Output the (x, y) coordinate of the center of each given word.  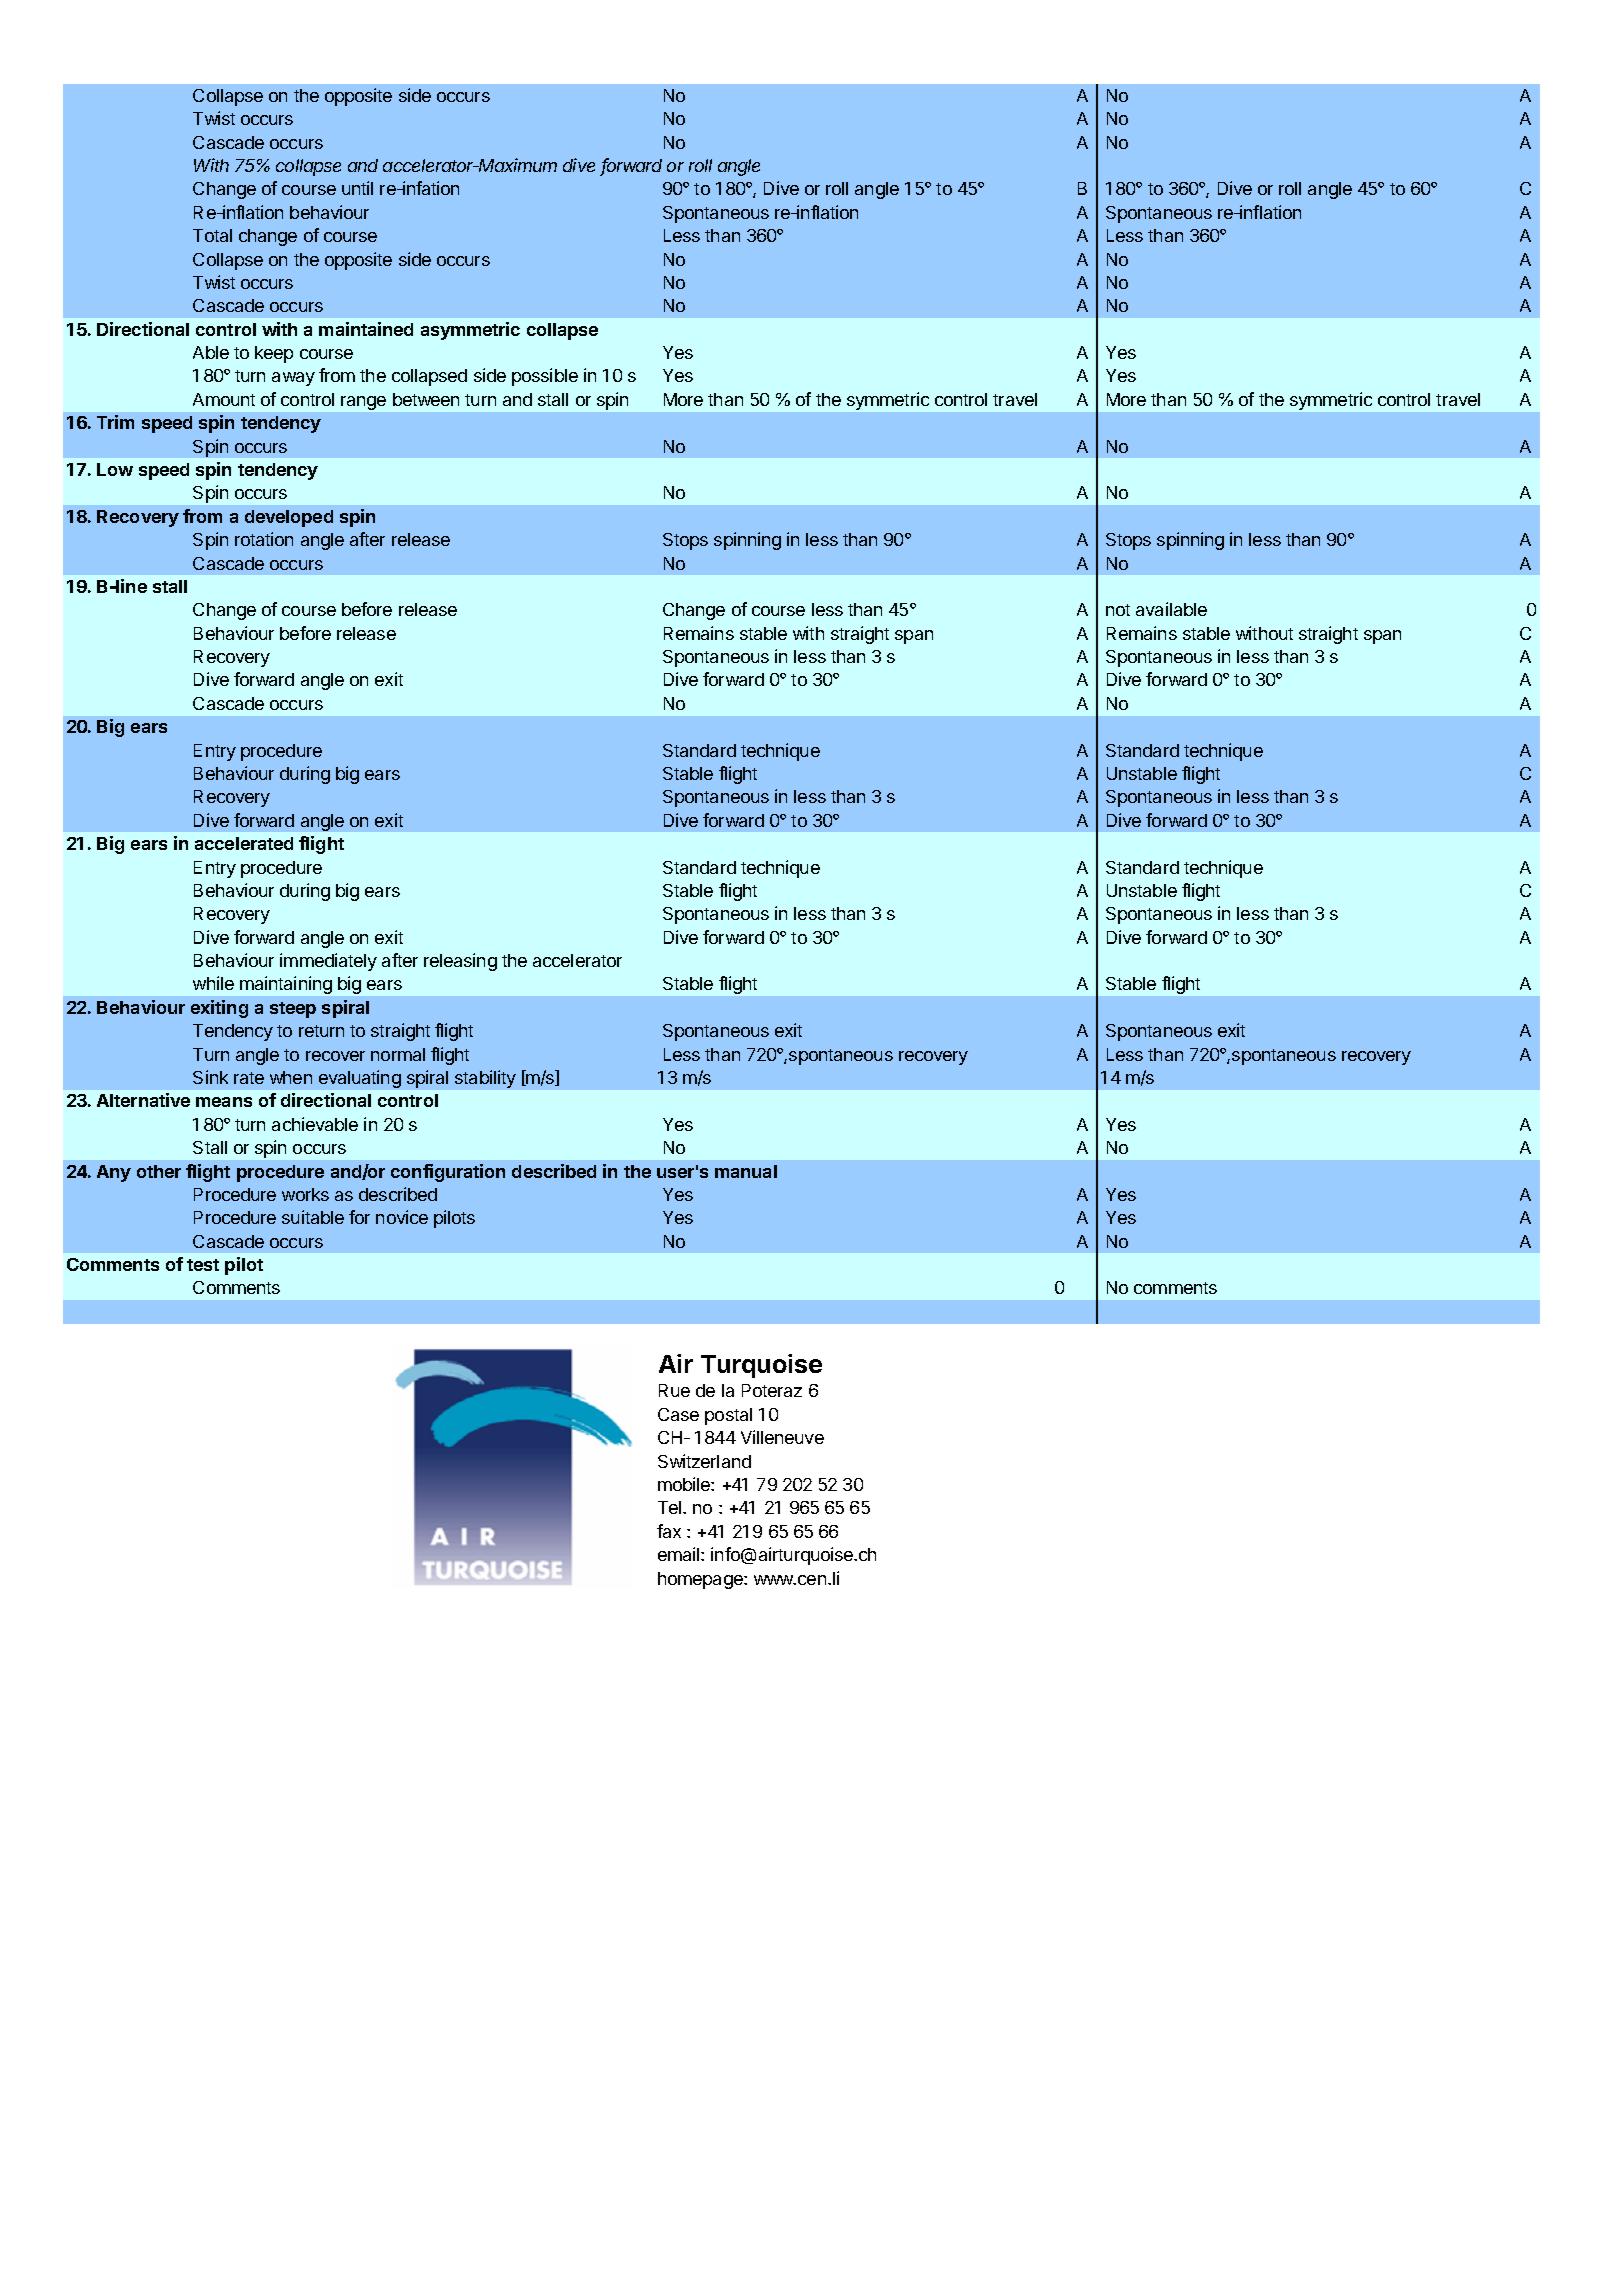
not (1118, 610)
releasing (460, 962)
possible (545, 377)
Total (212, 235)
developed (289, 518)
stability (485, 1079)
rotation (264, 539)
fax (669, 1531)
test (203, 1265)
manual (746, 1171)
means (224, 1102)
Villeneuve (782, 1437)
